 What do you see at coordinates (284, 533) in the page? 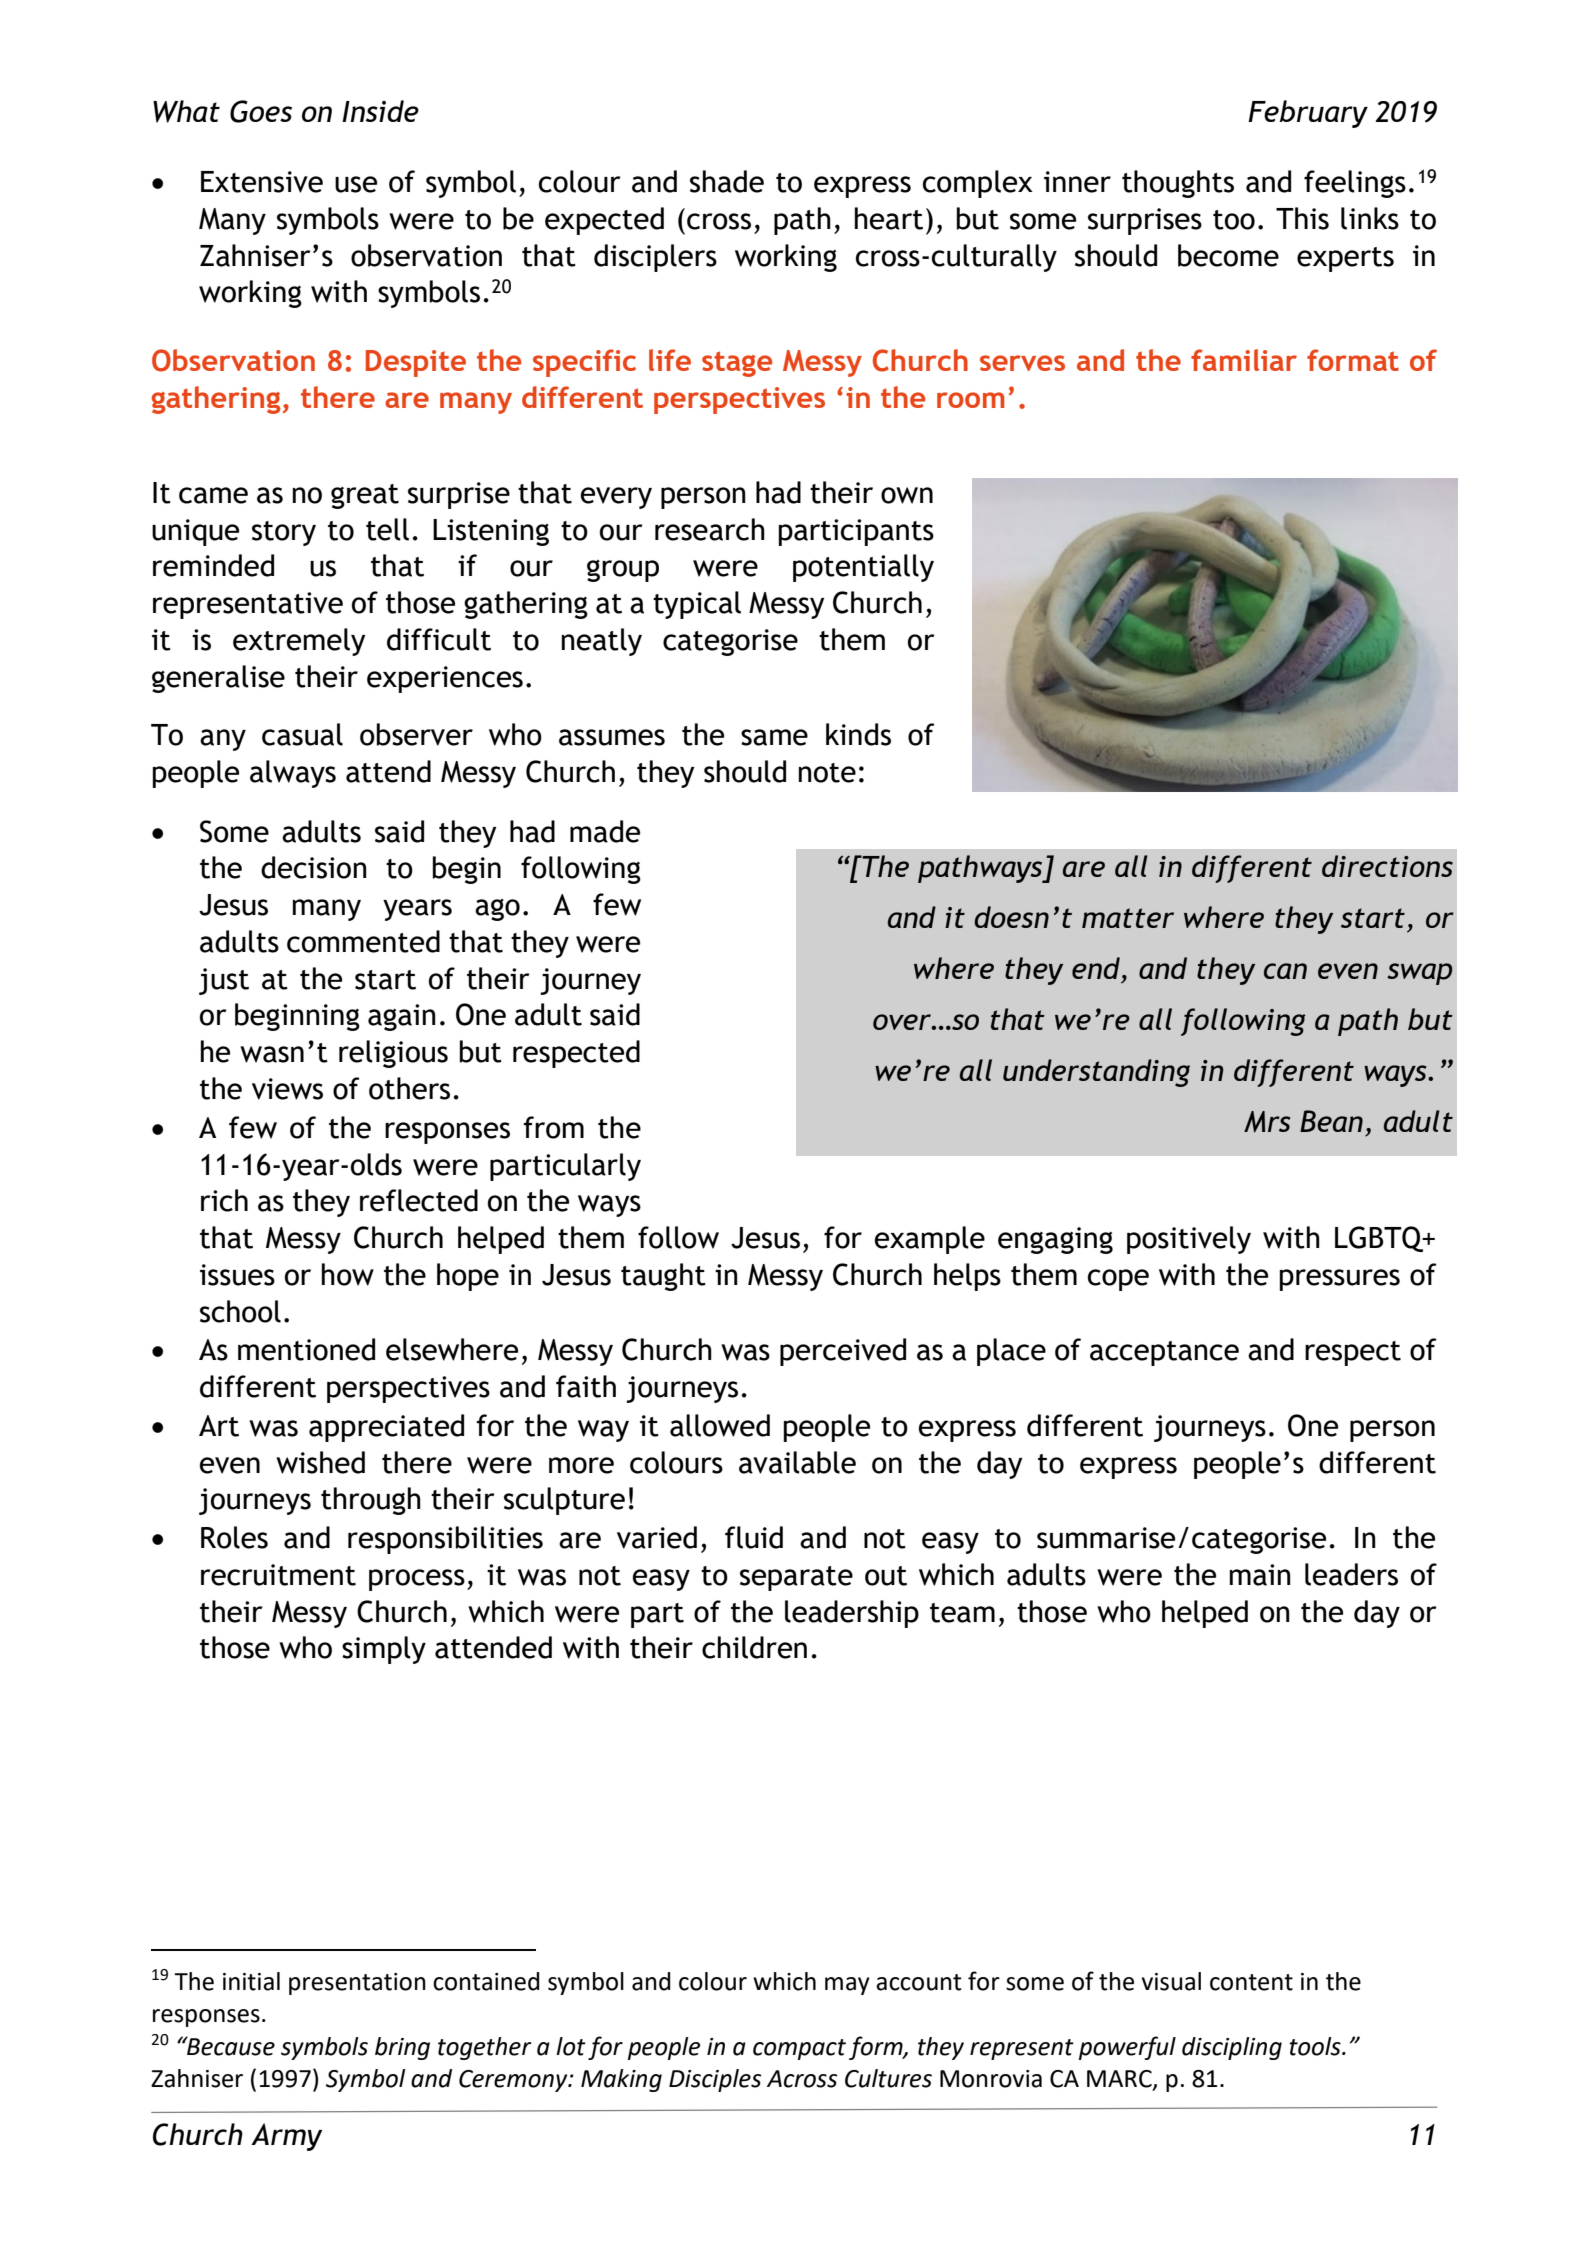
I see `story` at bounding box center [284, 533].
